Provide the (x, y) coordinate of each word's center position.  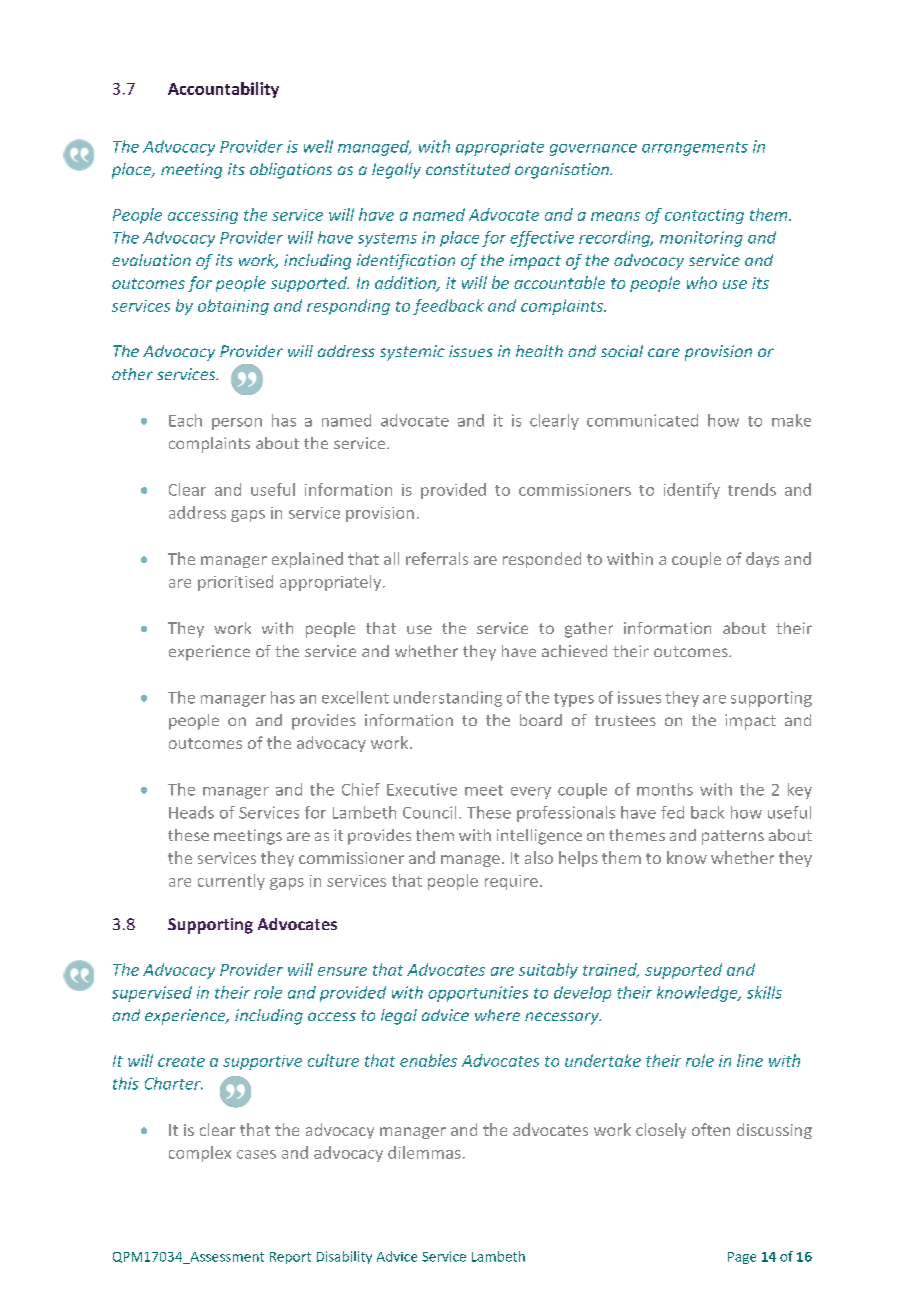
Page (742, 1258)
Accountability (223, 90)
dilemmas (424, 1152)
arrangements (695, 149)
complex (200, 1154)
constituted (468, 169)
